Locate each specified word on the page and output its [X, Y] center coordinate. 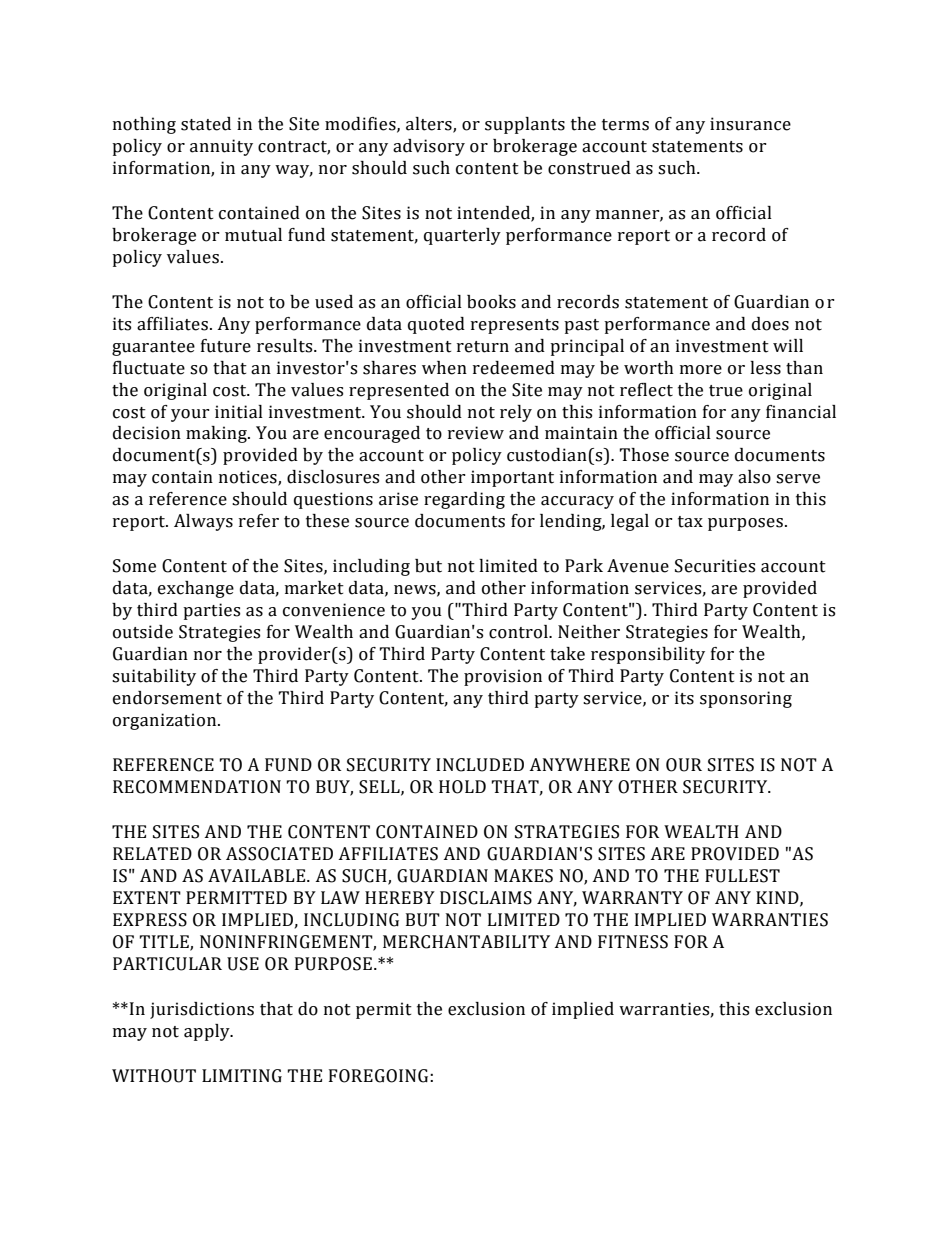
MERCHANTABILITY [466, 942]
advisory [429, 147]
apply [208, 1032]
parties [211, 611]
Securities [715, 566]
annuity [221, 147]
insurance [750, 124]
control [519, 632]
